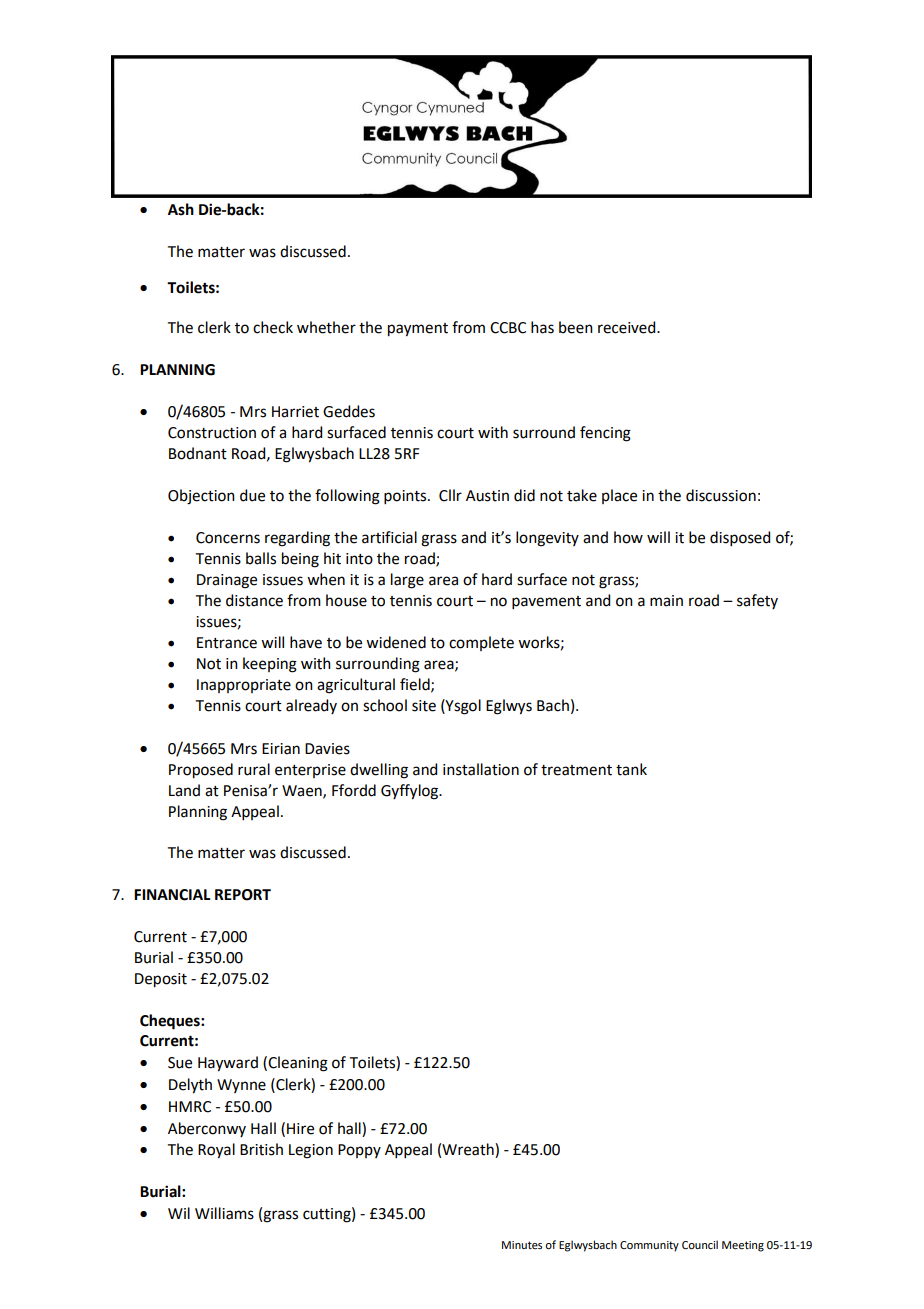  What do you see at coordinates (481, 769) in the screenshot?
I see `installation` at bounding box center [481, 769].
